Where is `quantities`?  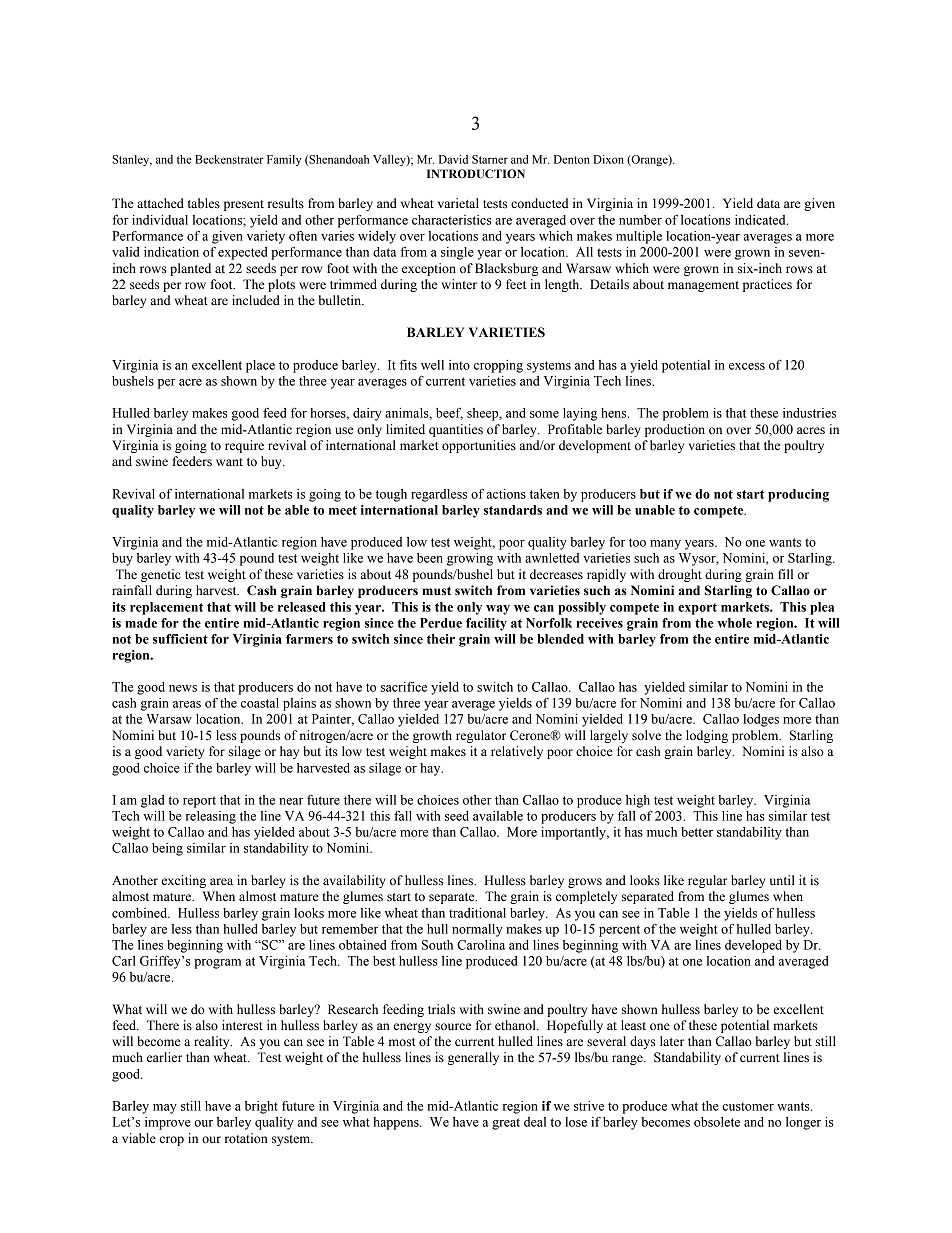 quantities is located at coordinates (456, 430).
